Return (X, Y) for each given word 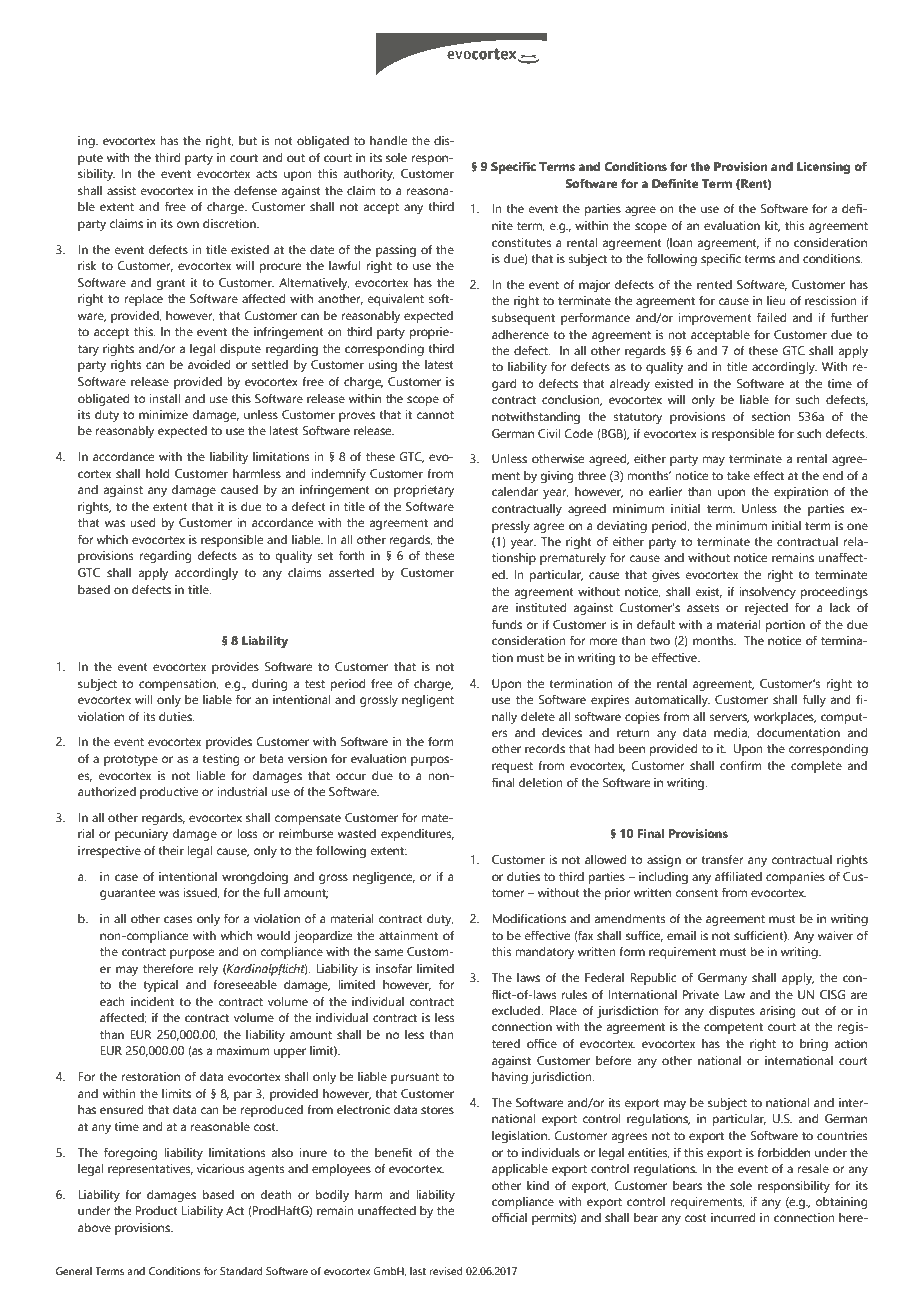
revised (446, 1271)
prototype (131, 760)
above (94, 1227)
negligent (428, 701)
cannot (435, 415)
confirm (741, 765)
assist (121, 190)
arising (777, 1012)
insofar (394, 968)
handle (388, 140)
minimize (163, 414)
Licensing (823, 168)
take (738, 475)
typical (160, 986)
